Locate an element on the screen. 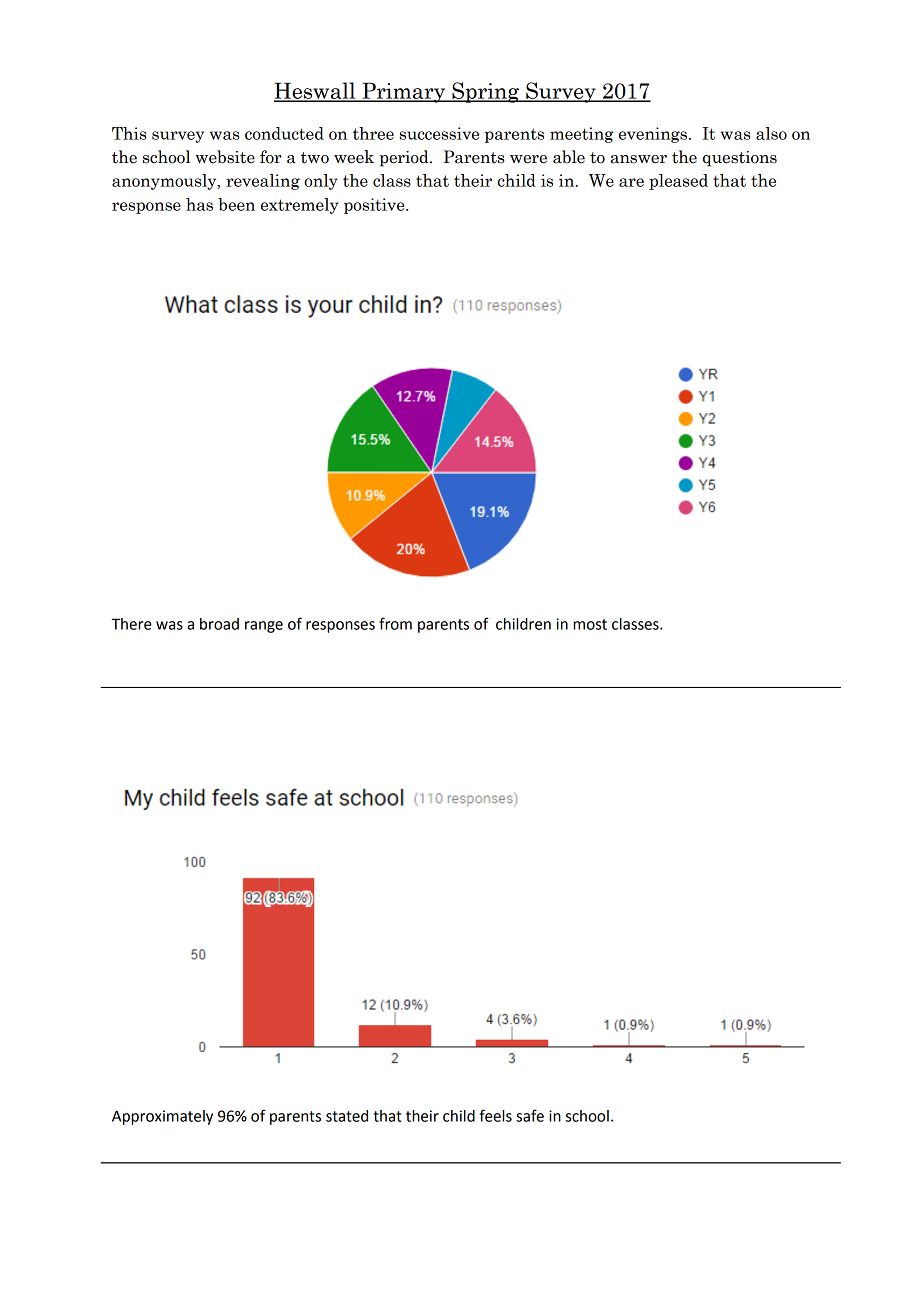 Image resolution: width=924 pixels, height=1308 pixels. range is located at coordinates (264, 627).
